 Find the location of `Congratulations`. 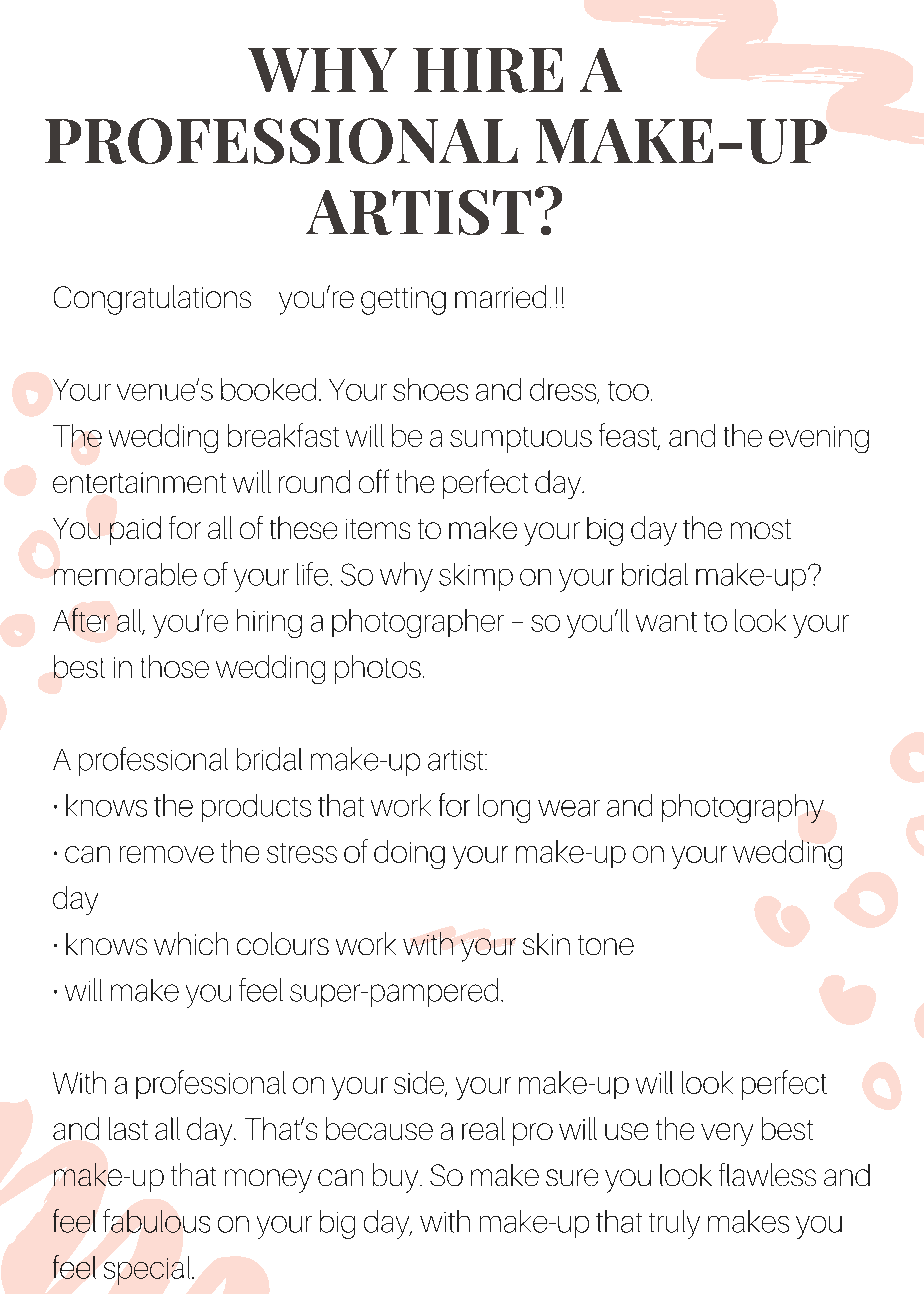

Congratulations is located at coordinates (152, 300).
